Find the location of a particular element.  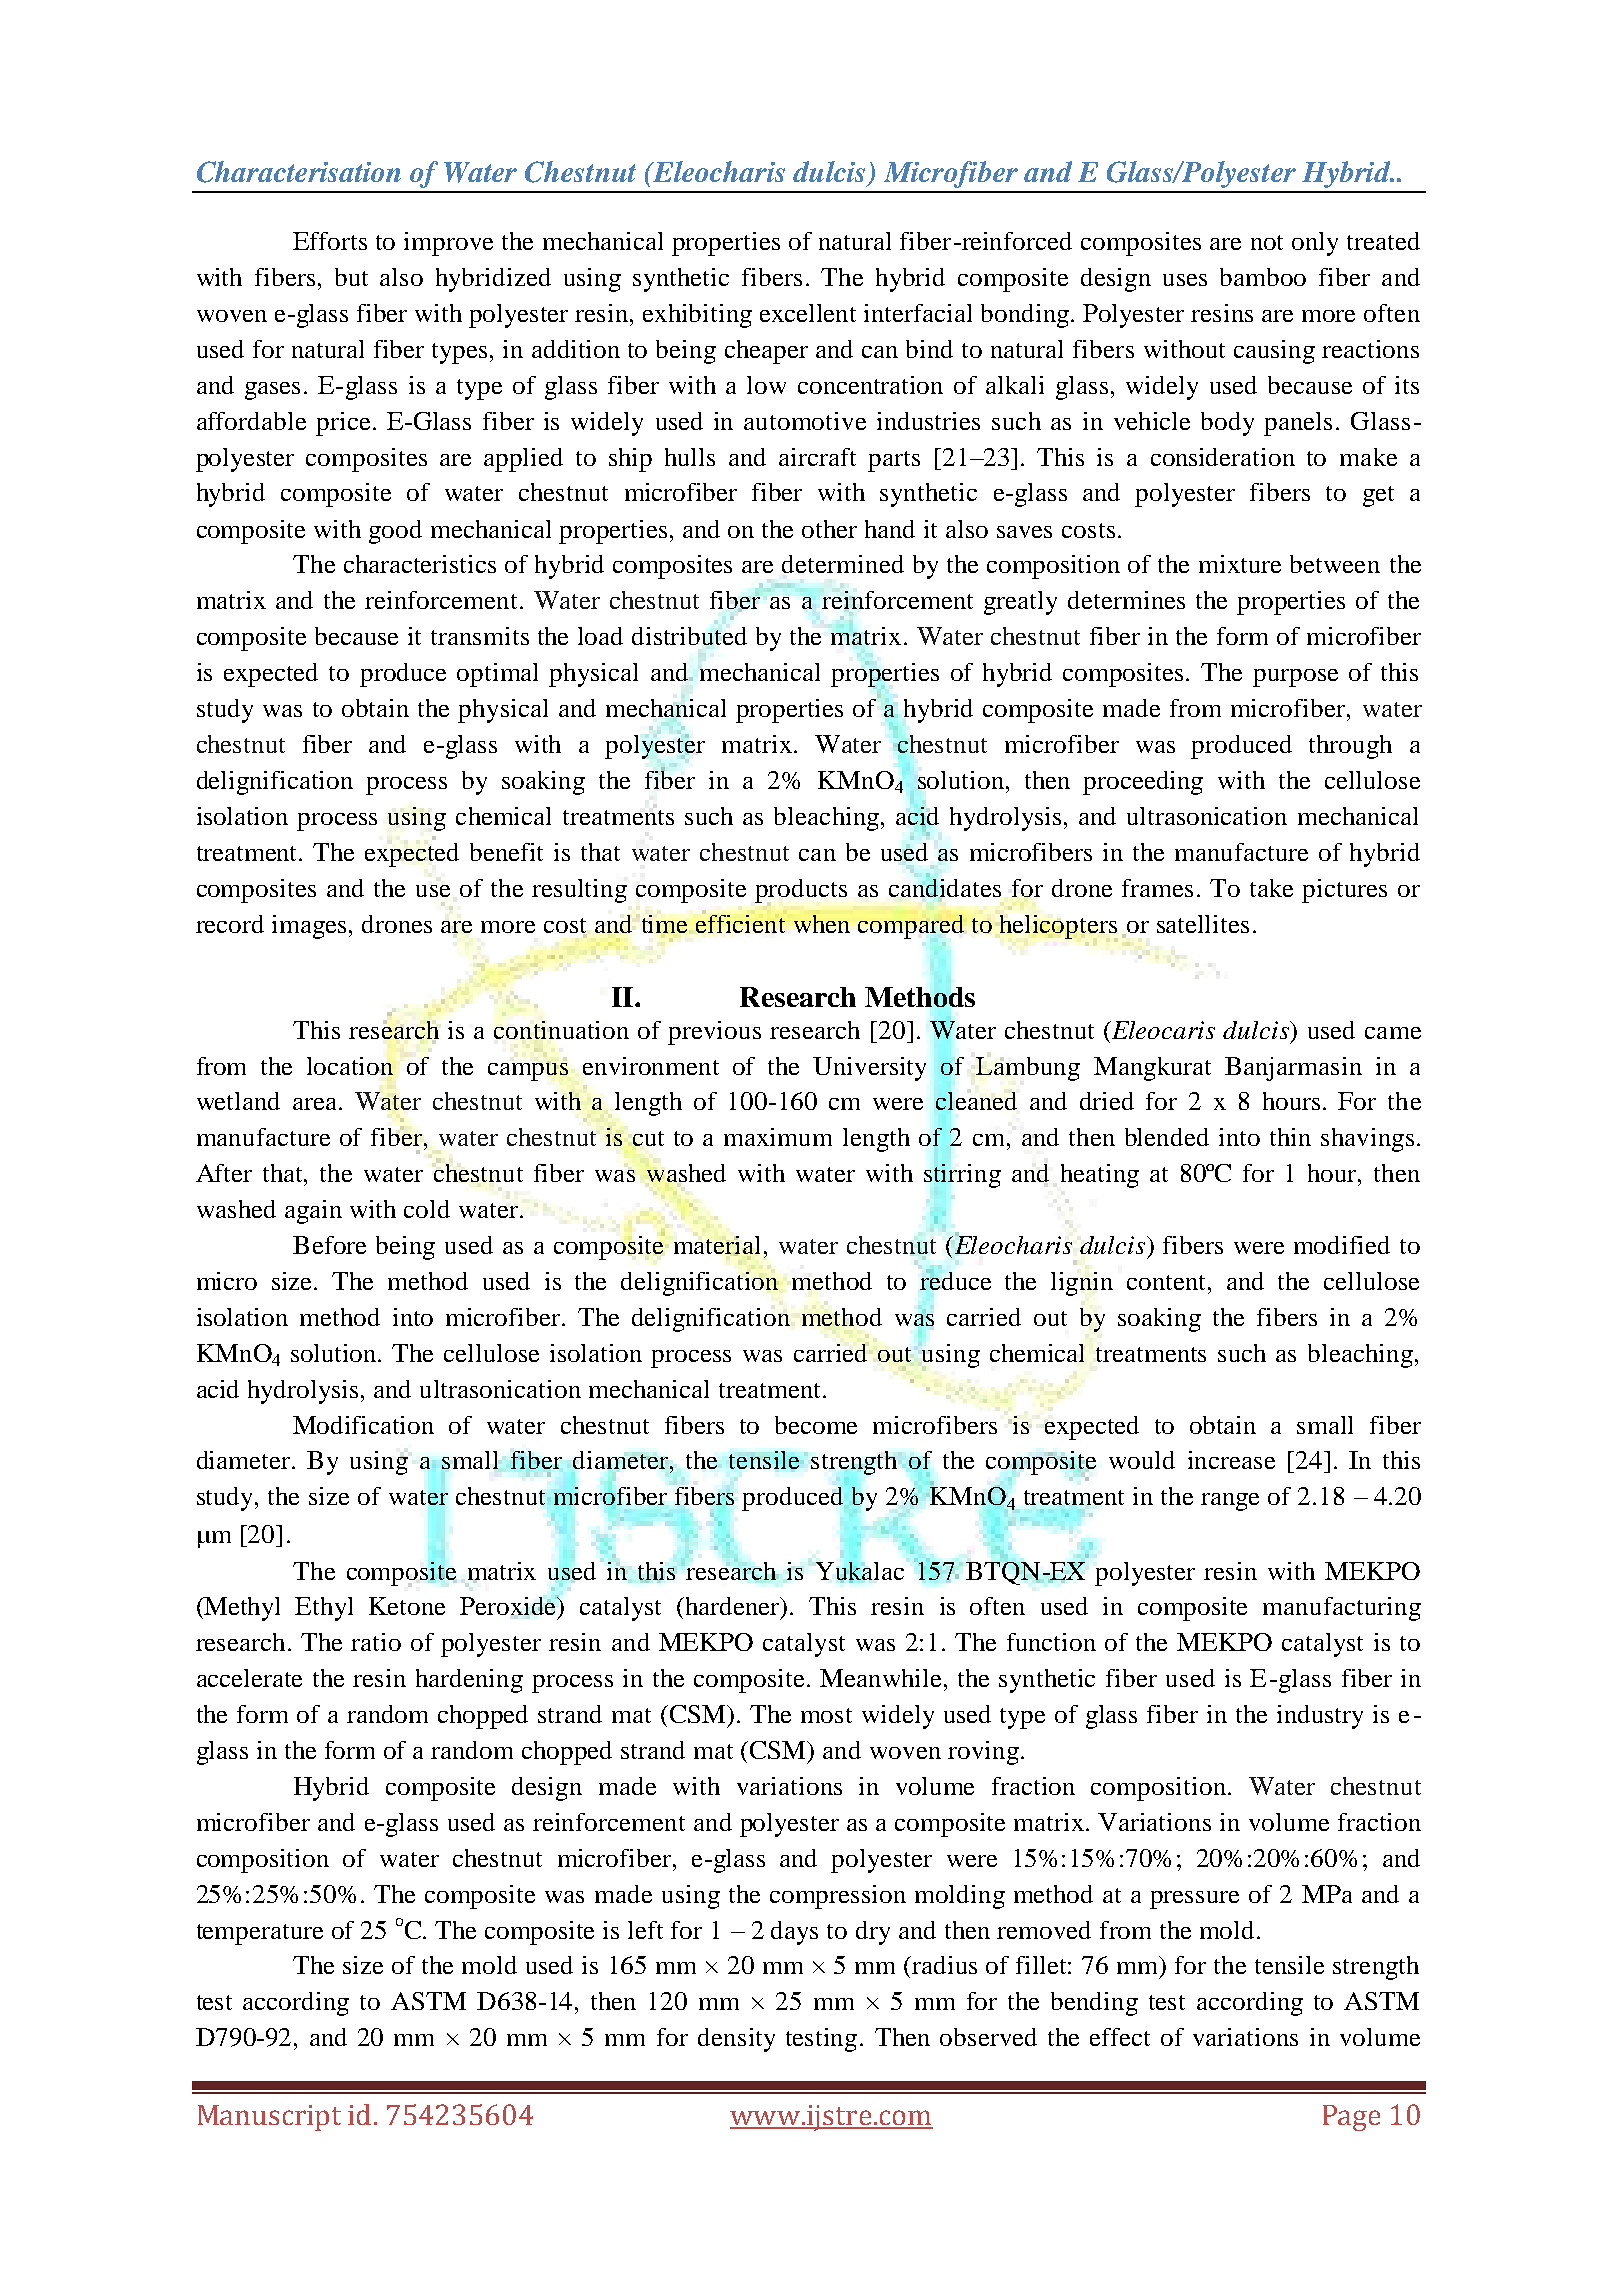

transmits is located at coordinates (480, 636).
